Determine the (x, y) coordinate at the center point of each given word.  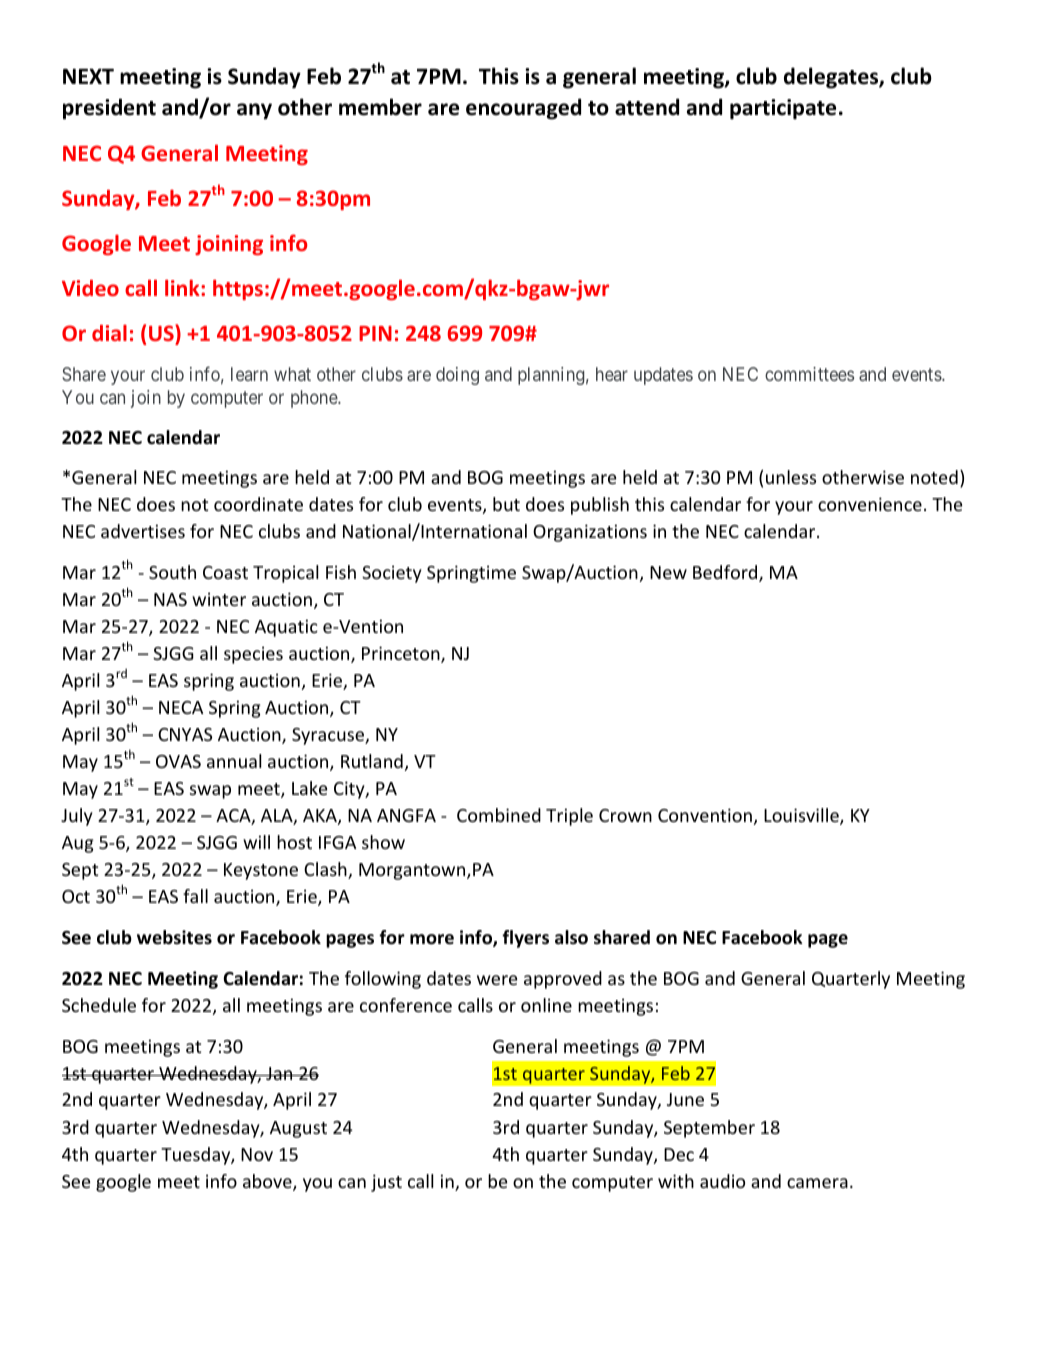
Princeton (402, 654)
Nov (257, 1154)
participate (783, 109)
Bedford (726, 573)
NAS (170, 599)
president (109, 109)
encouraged (523, 109)
